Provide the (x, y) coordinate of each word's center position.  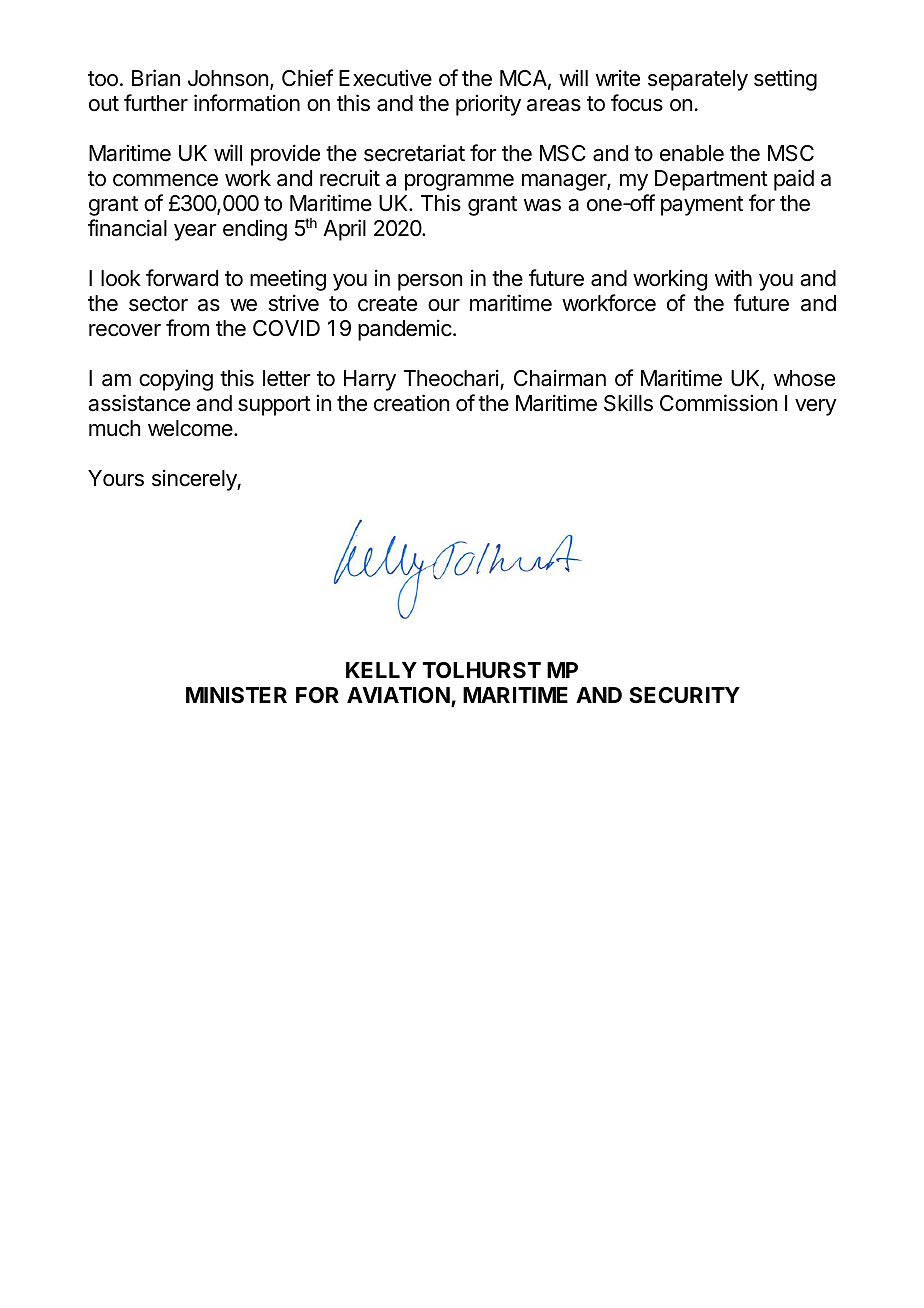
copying (176, 380)
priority (488, 105)
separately (698, 80)
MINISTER (236, 695)
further (156, 103)
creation (411, 403)
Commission (718, 403)
